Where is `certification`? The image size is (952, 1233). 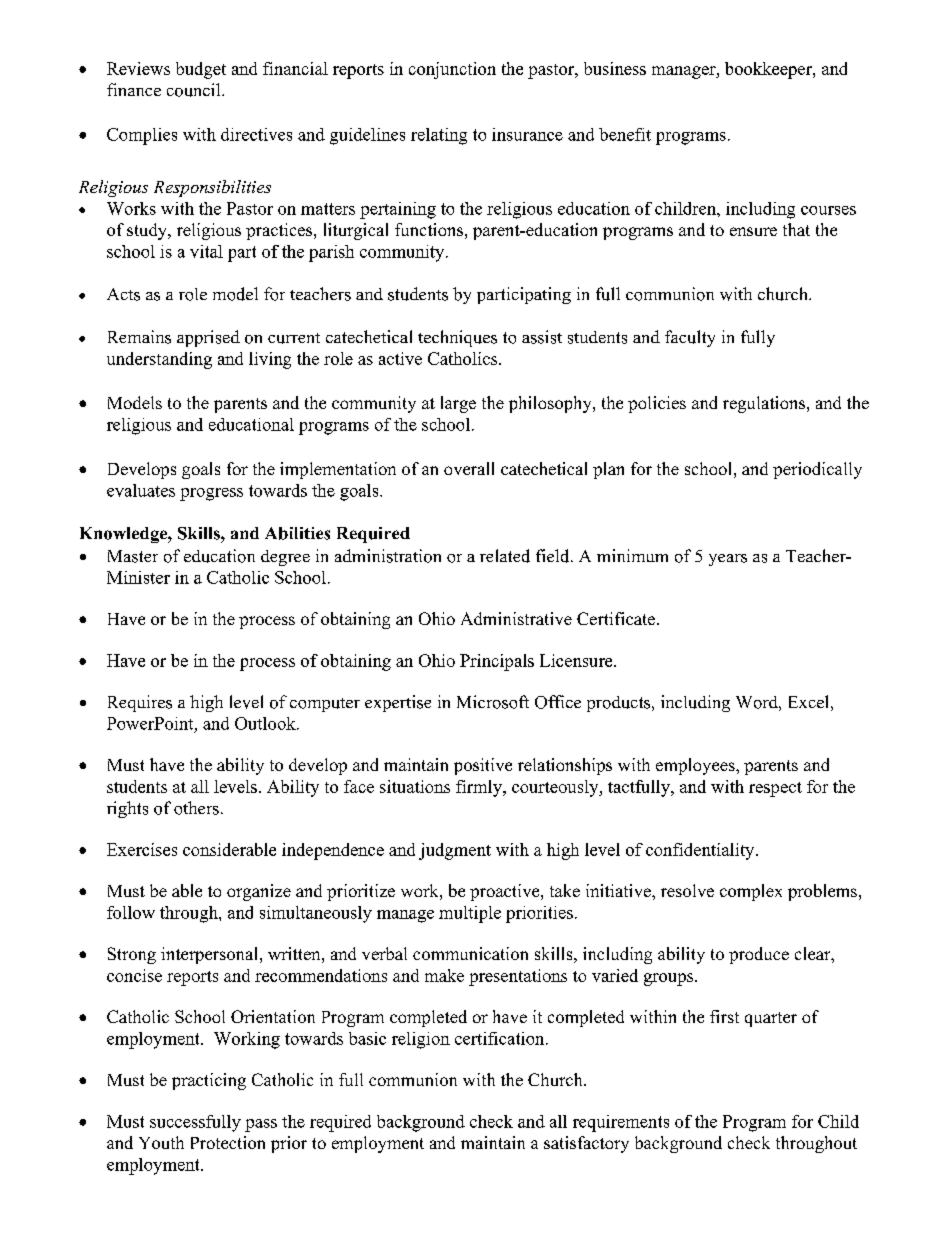
certification is located at coordinates (501, 1038).
